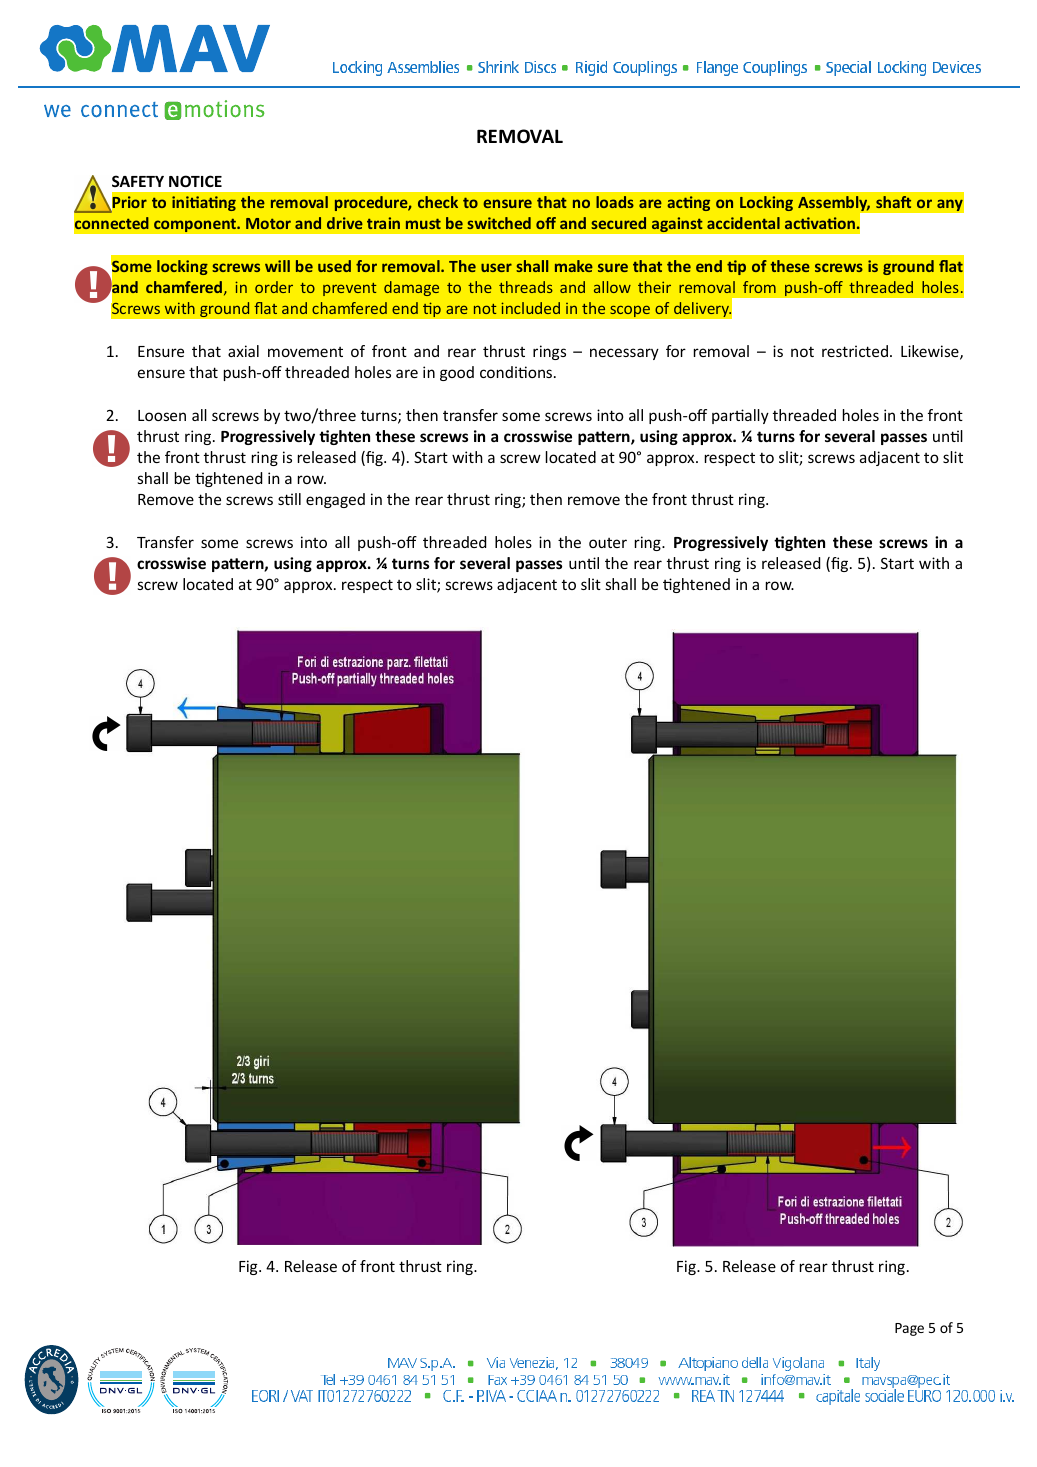 The width and height of the screenshot is (1037, 1467). What do you see at coordinates (909, 1329) in the screenshot?
I see `Page` at bounding box center [909, 1329].
